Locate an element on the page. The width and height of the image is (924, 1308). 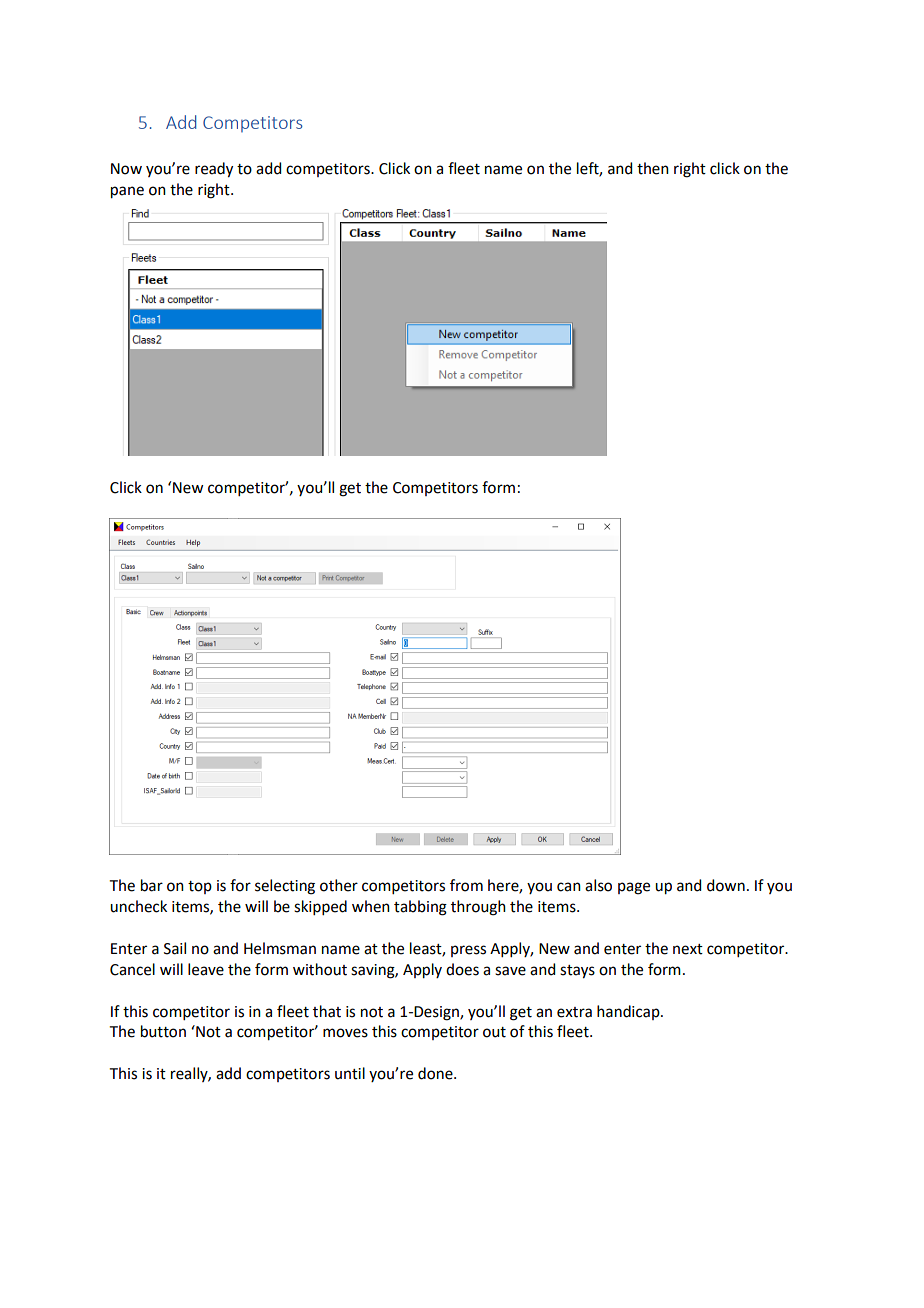
from is located at coordinates (466, 885).
